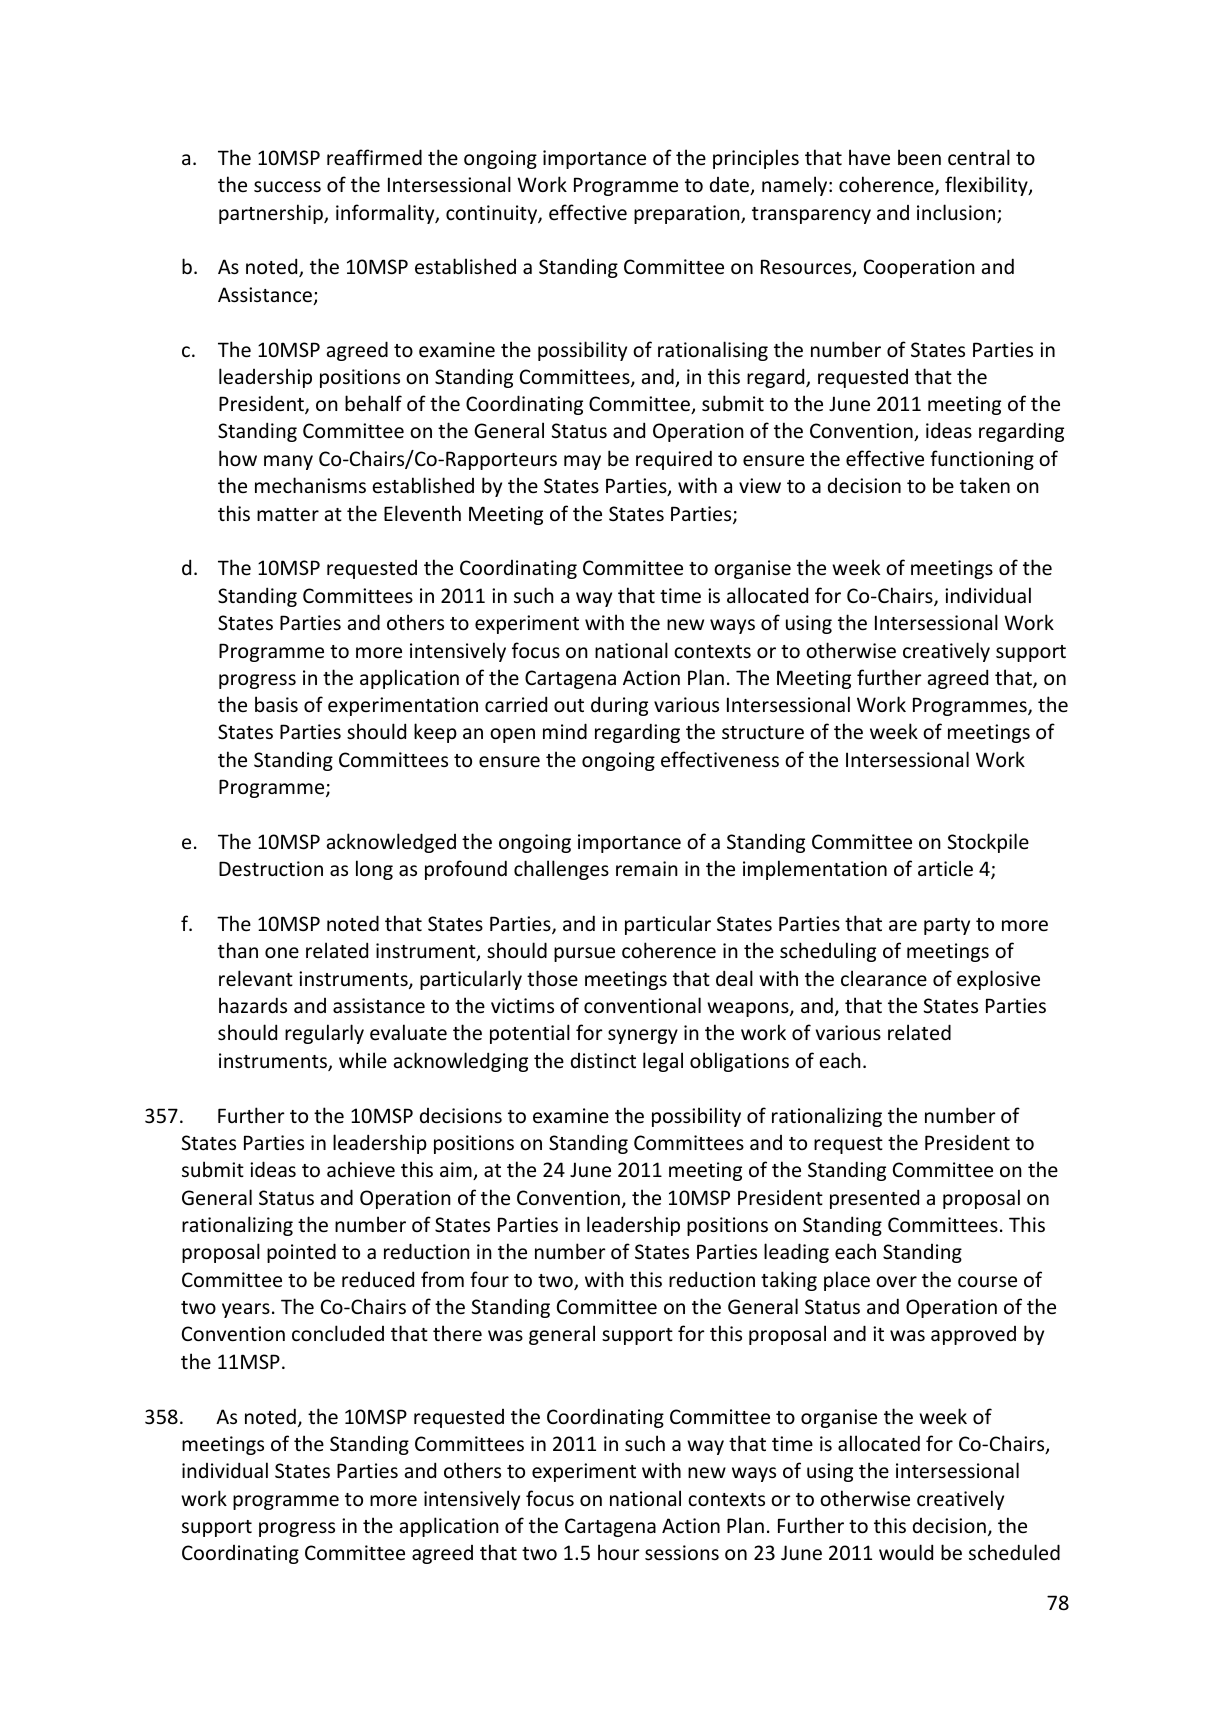 The image size is (1214, 1716). I want to click on regularly, so click(324, 1034).
